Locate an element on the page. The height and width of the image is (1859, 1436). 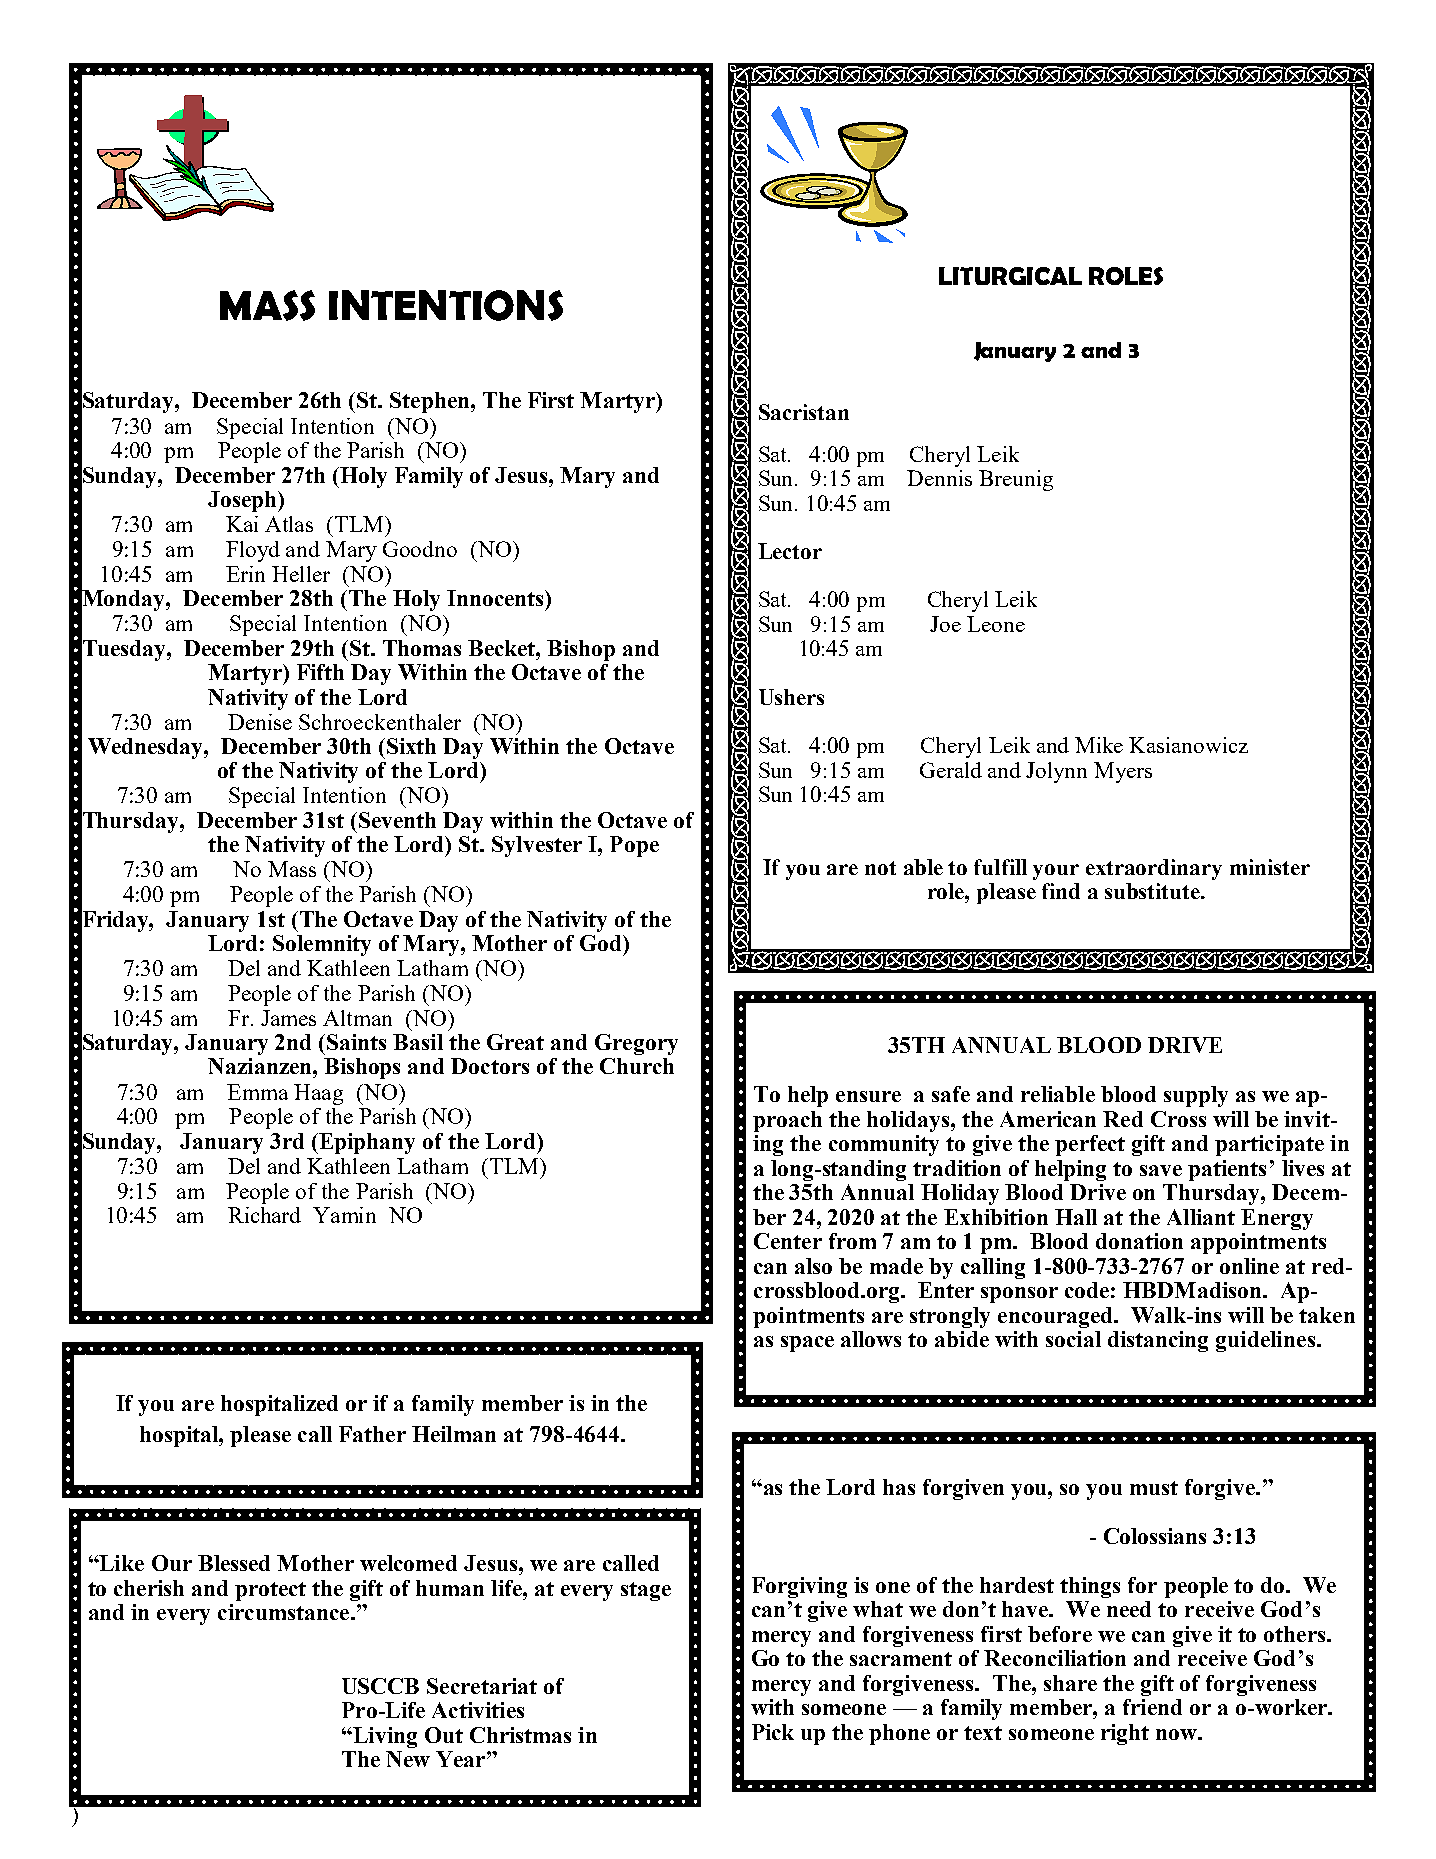
Joseph is located at coordinates (243, 501).
